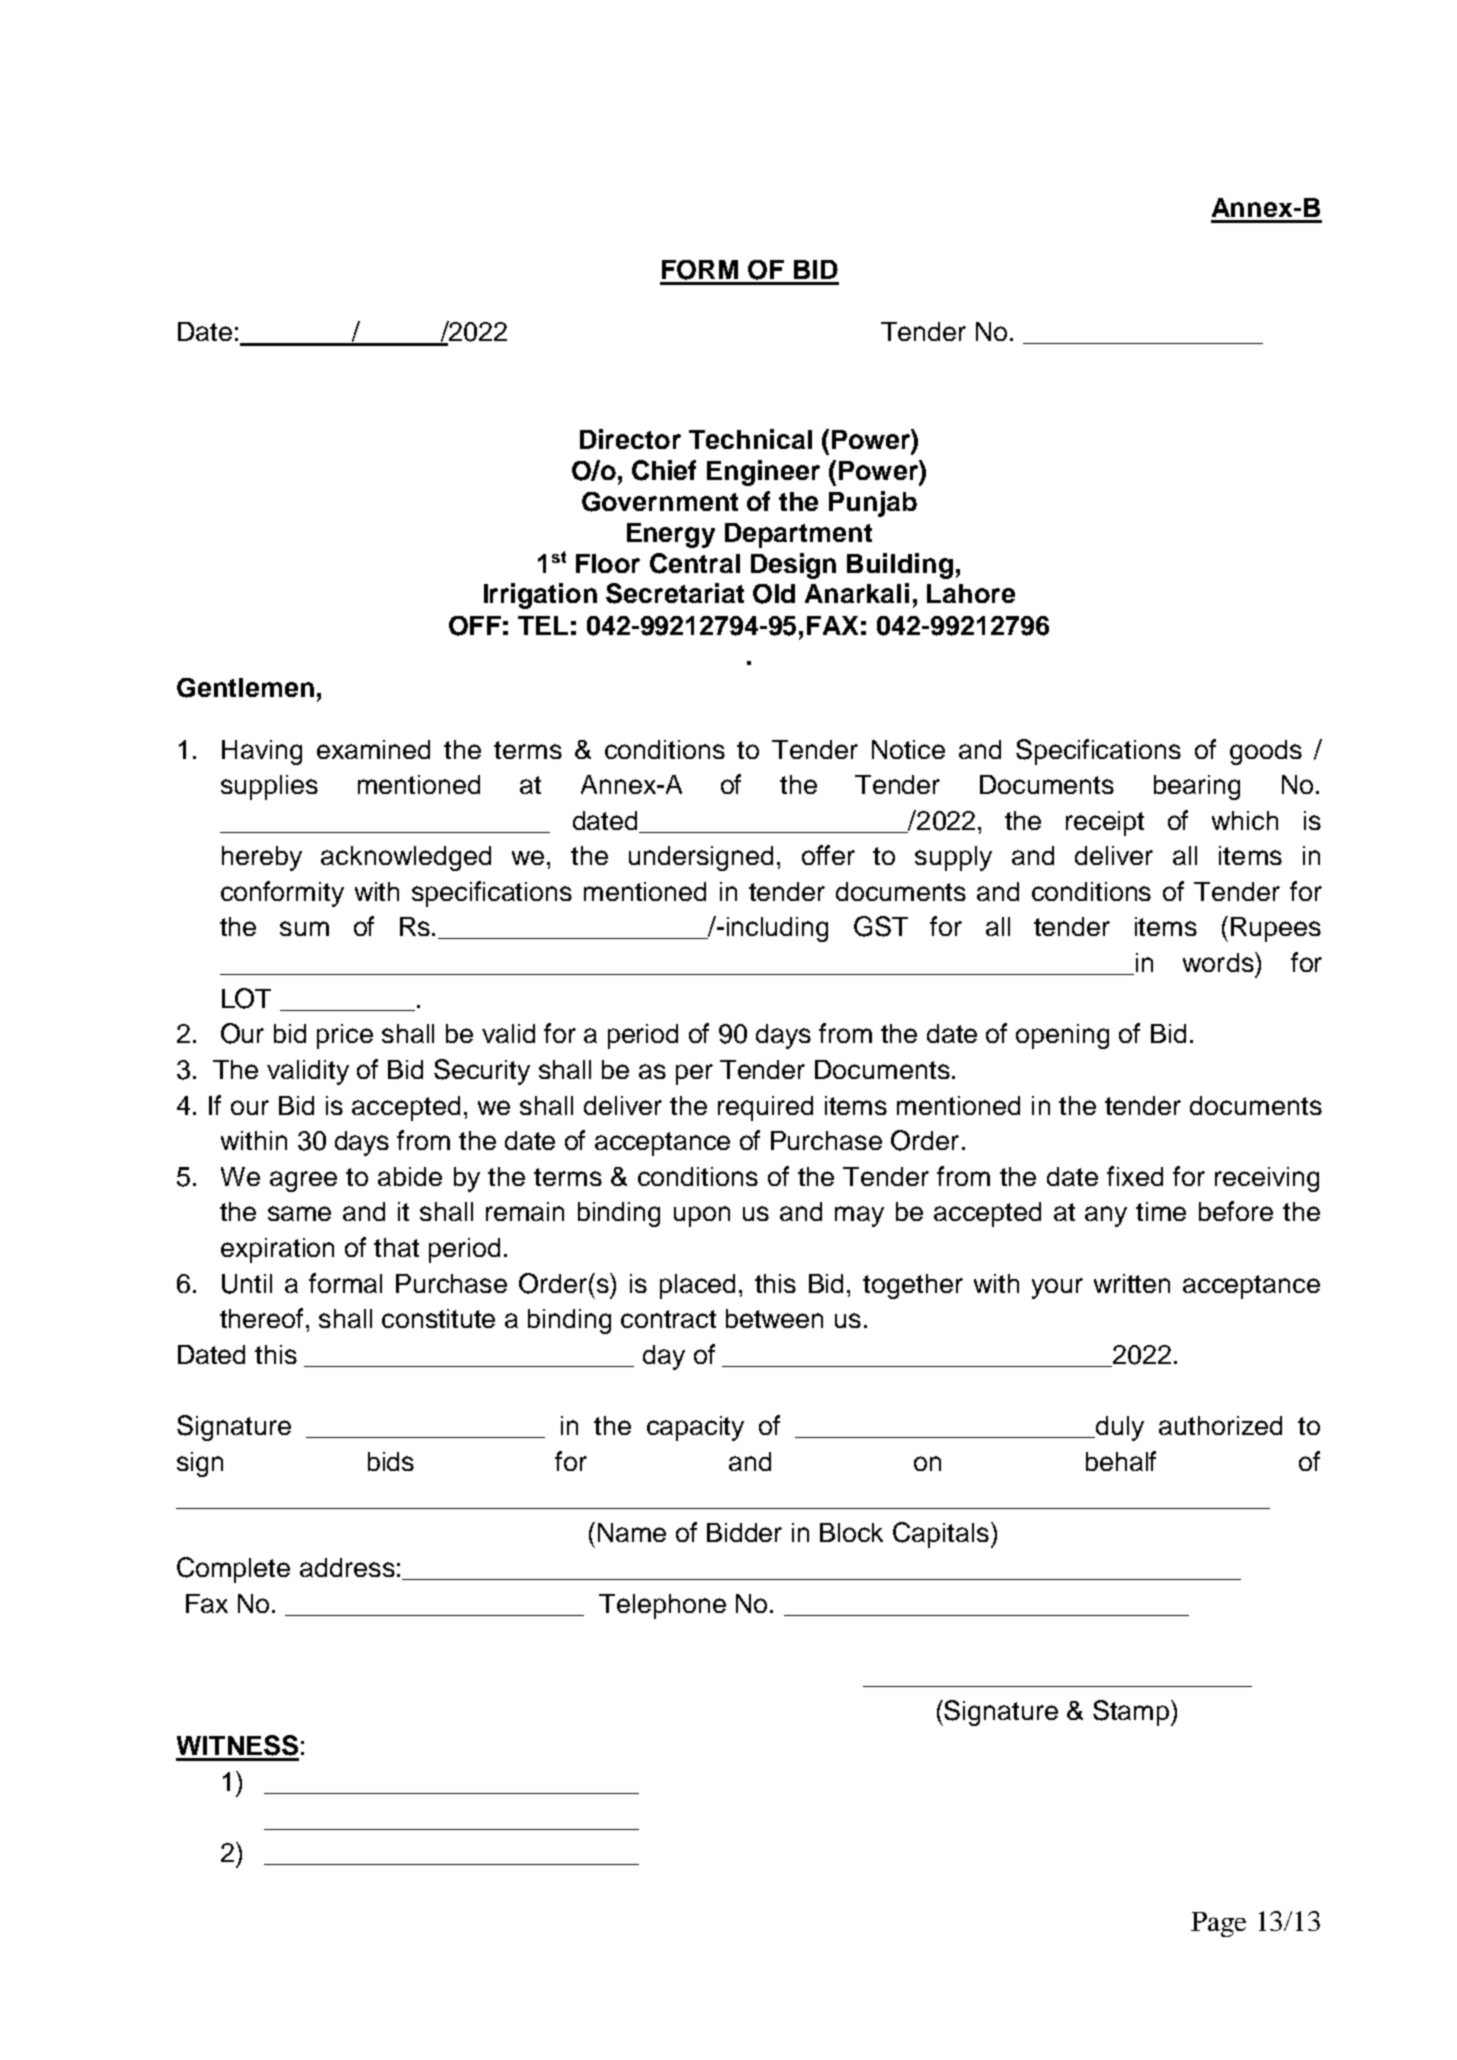 This page has height=2060, width=1457. Describe the element at coordinates (763, 473) in the page. I see `Engineer` at that location.
